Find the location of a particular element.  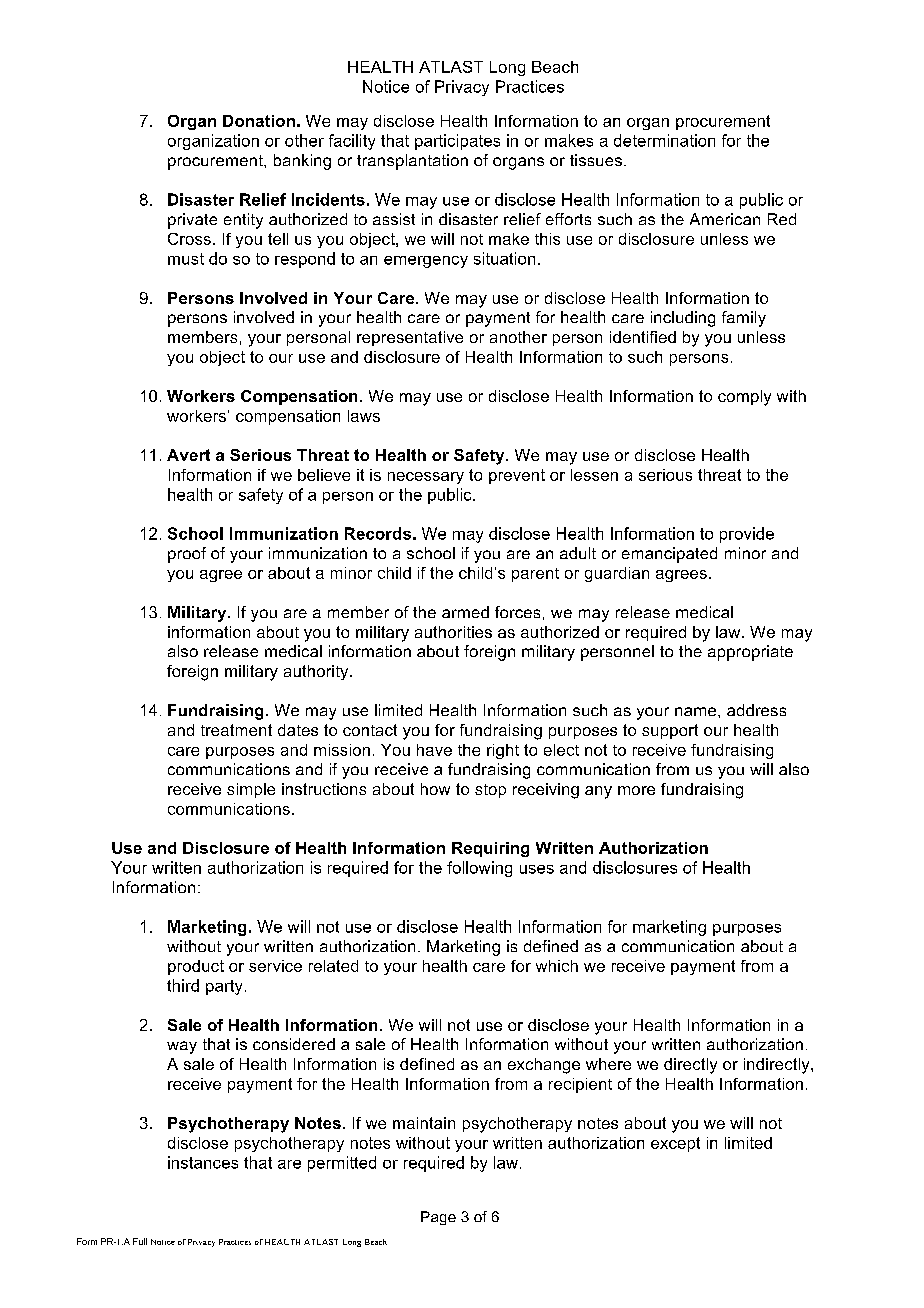

Page is located at coordinates (438, 1218).
